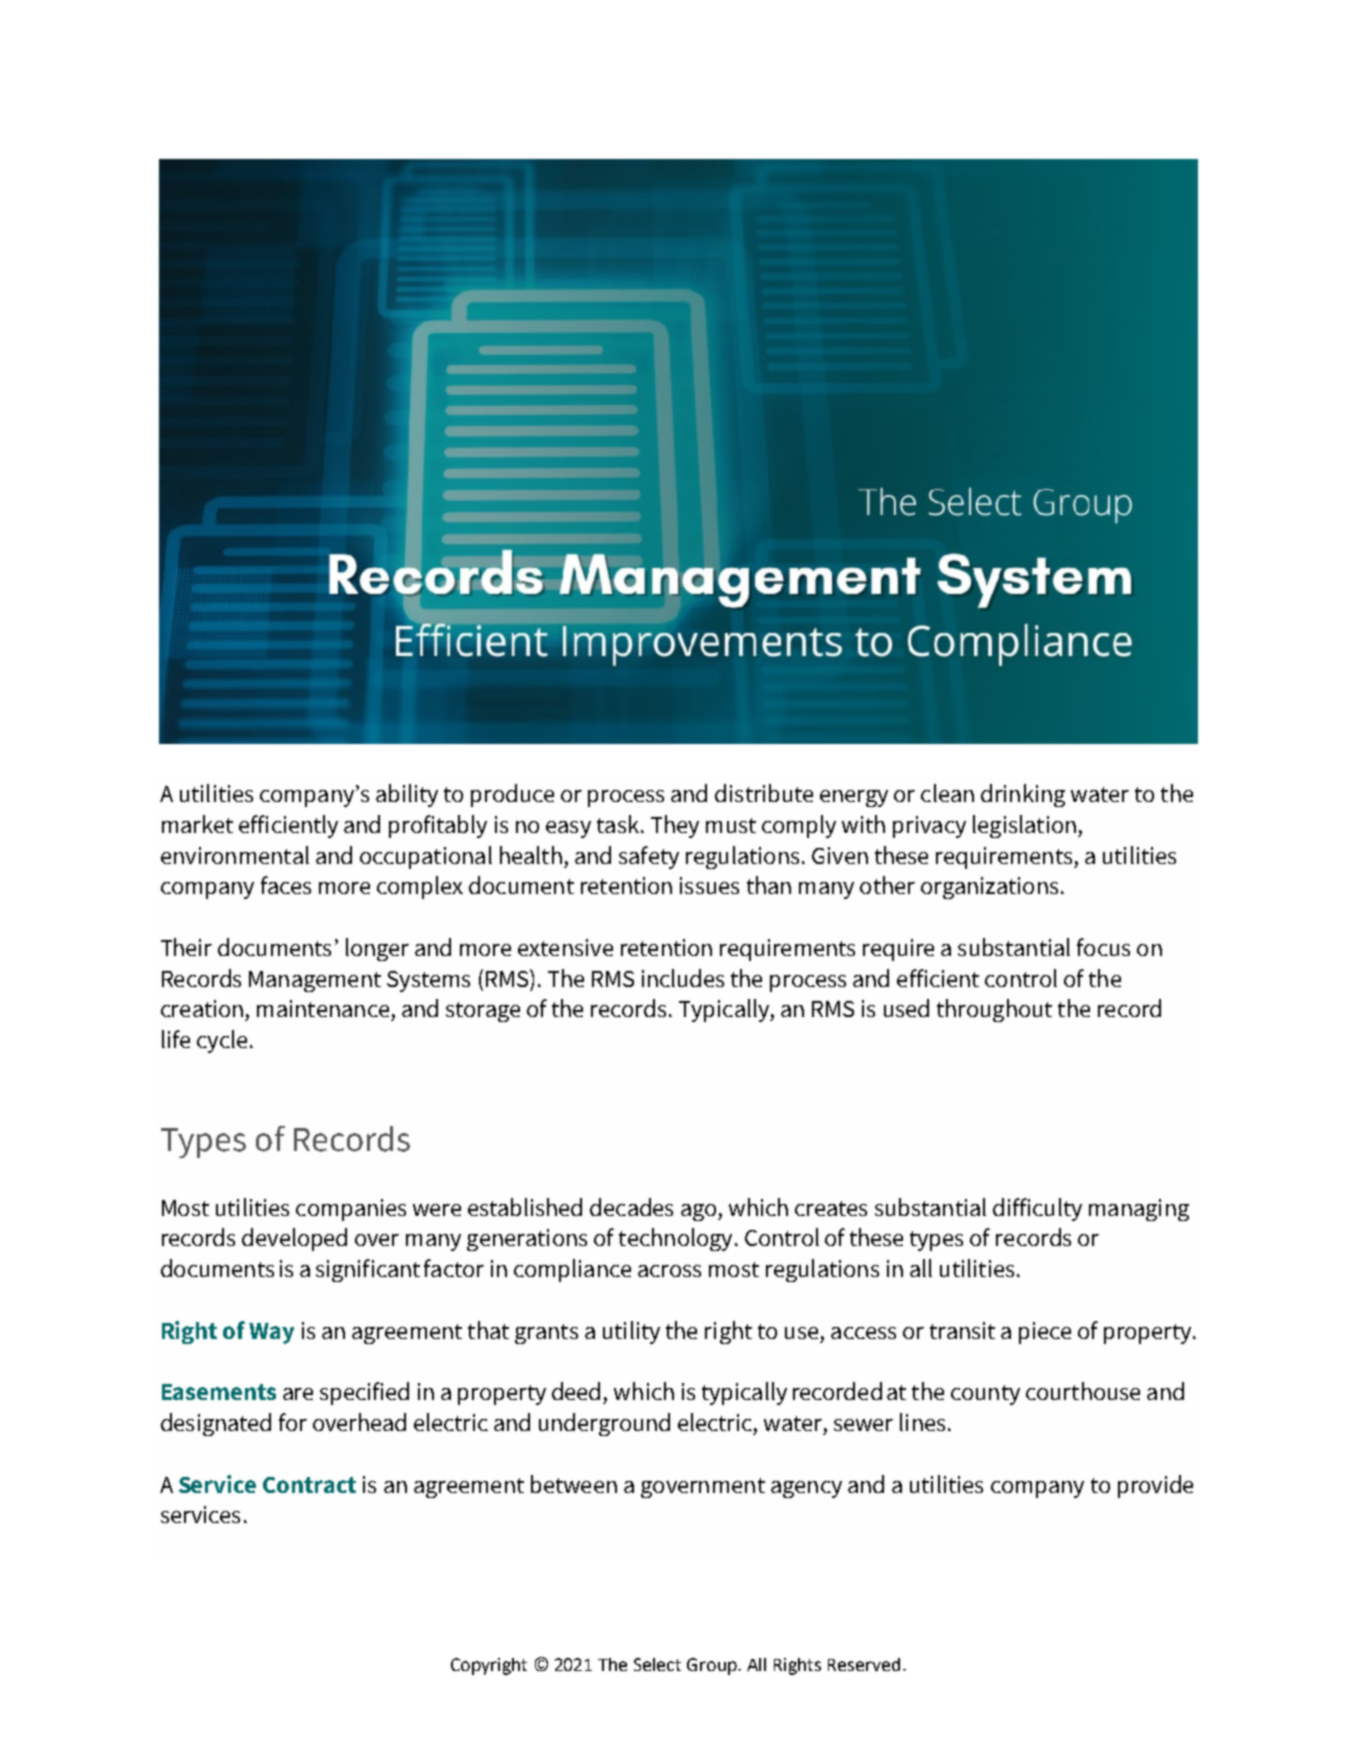  What do you see at coordinates (683, 978) in the page?
I see `includes` at bounding box center [683, 978].
